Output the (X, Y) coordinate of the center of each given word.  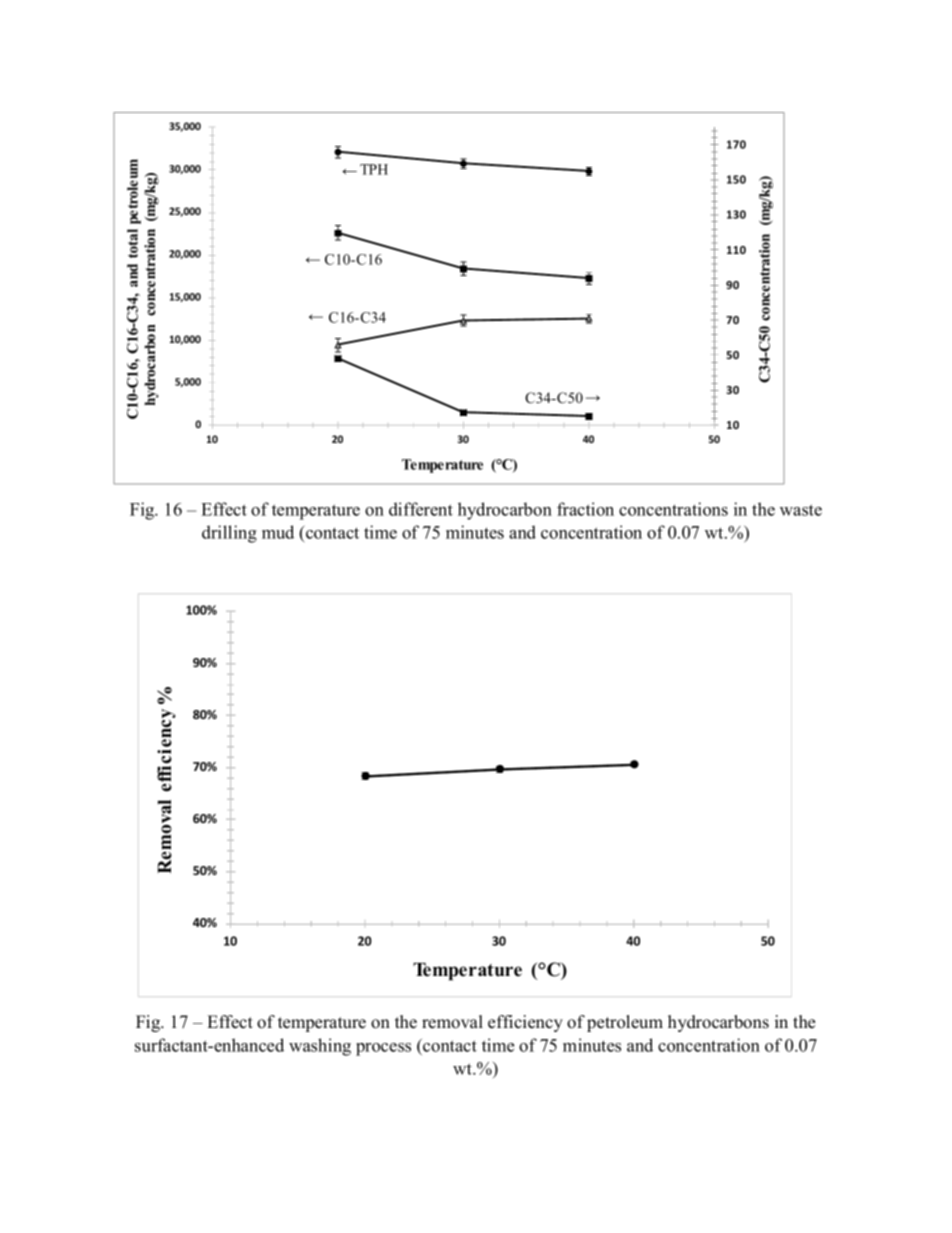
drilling (229, 534)
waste (801, 510)
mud (278, 532)
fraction (585, 509)
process (383, 1049)
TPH (374, 169)
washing (320, 1047)
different (421, 509)
